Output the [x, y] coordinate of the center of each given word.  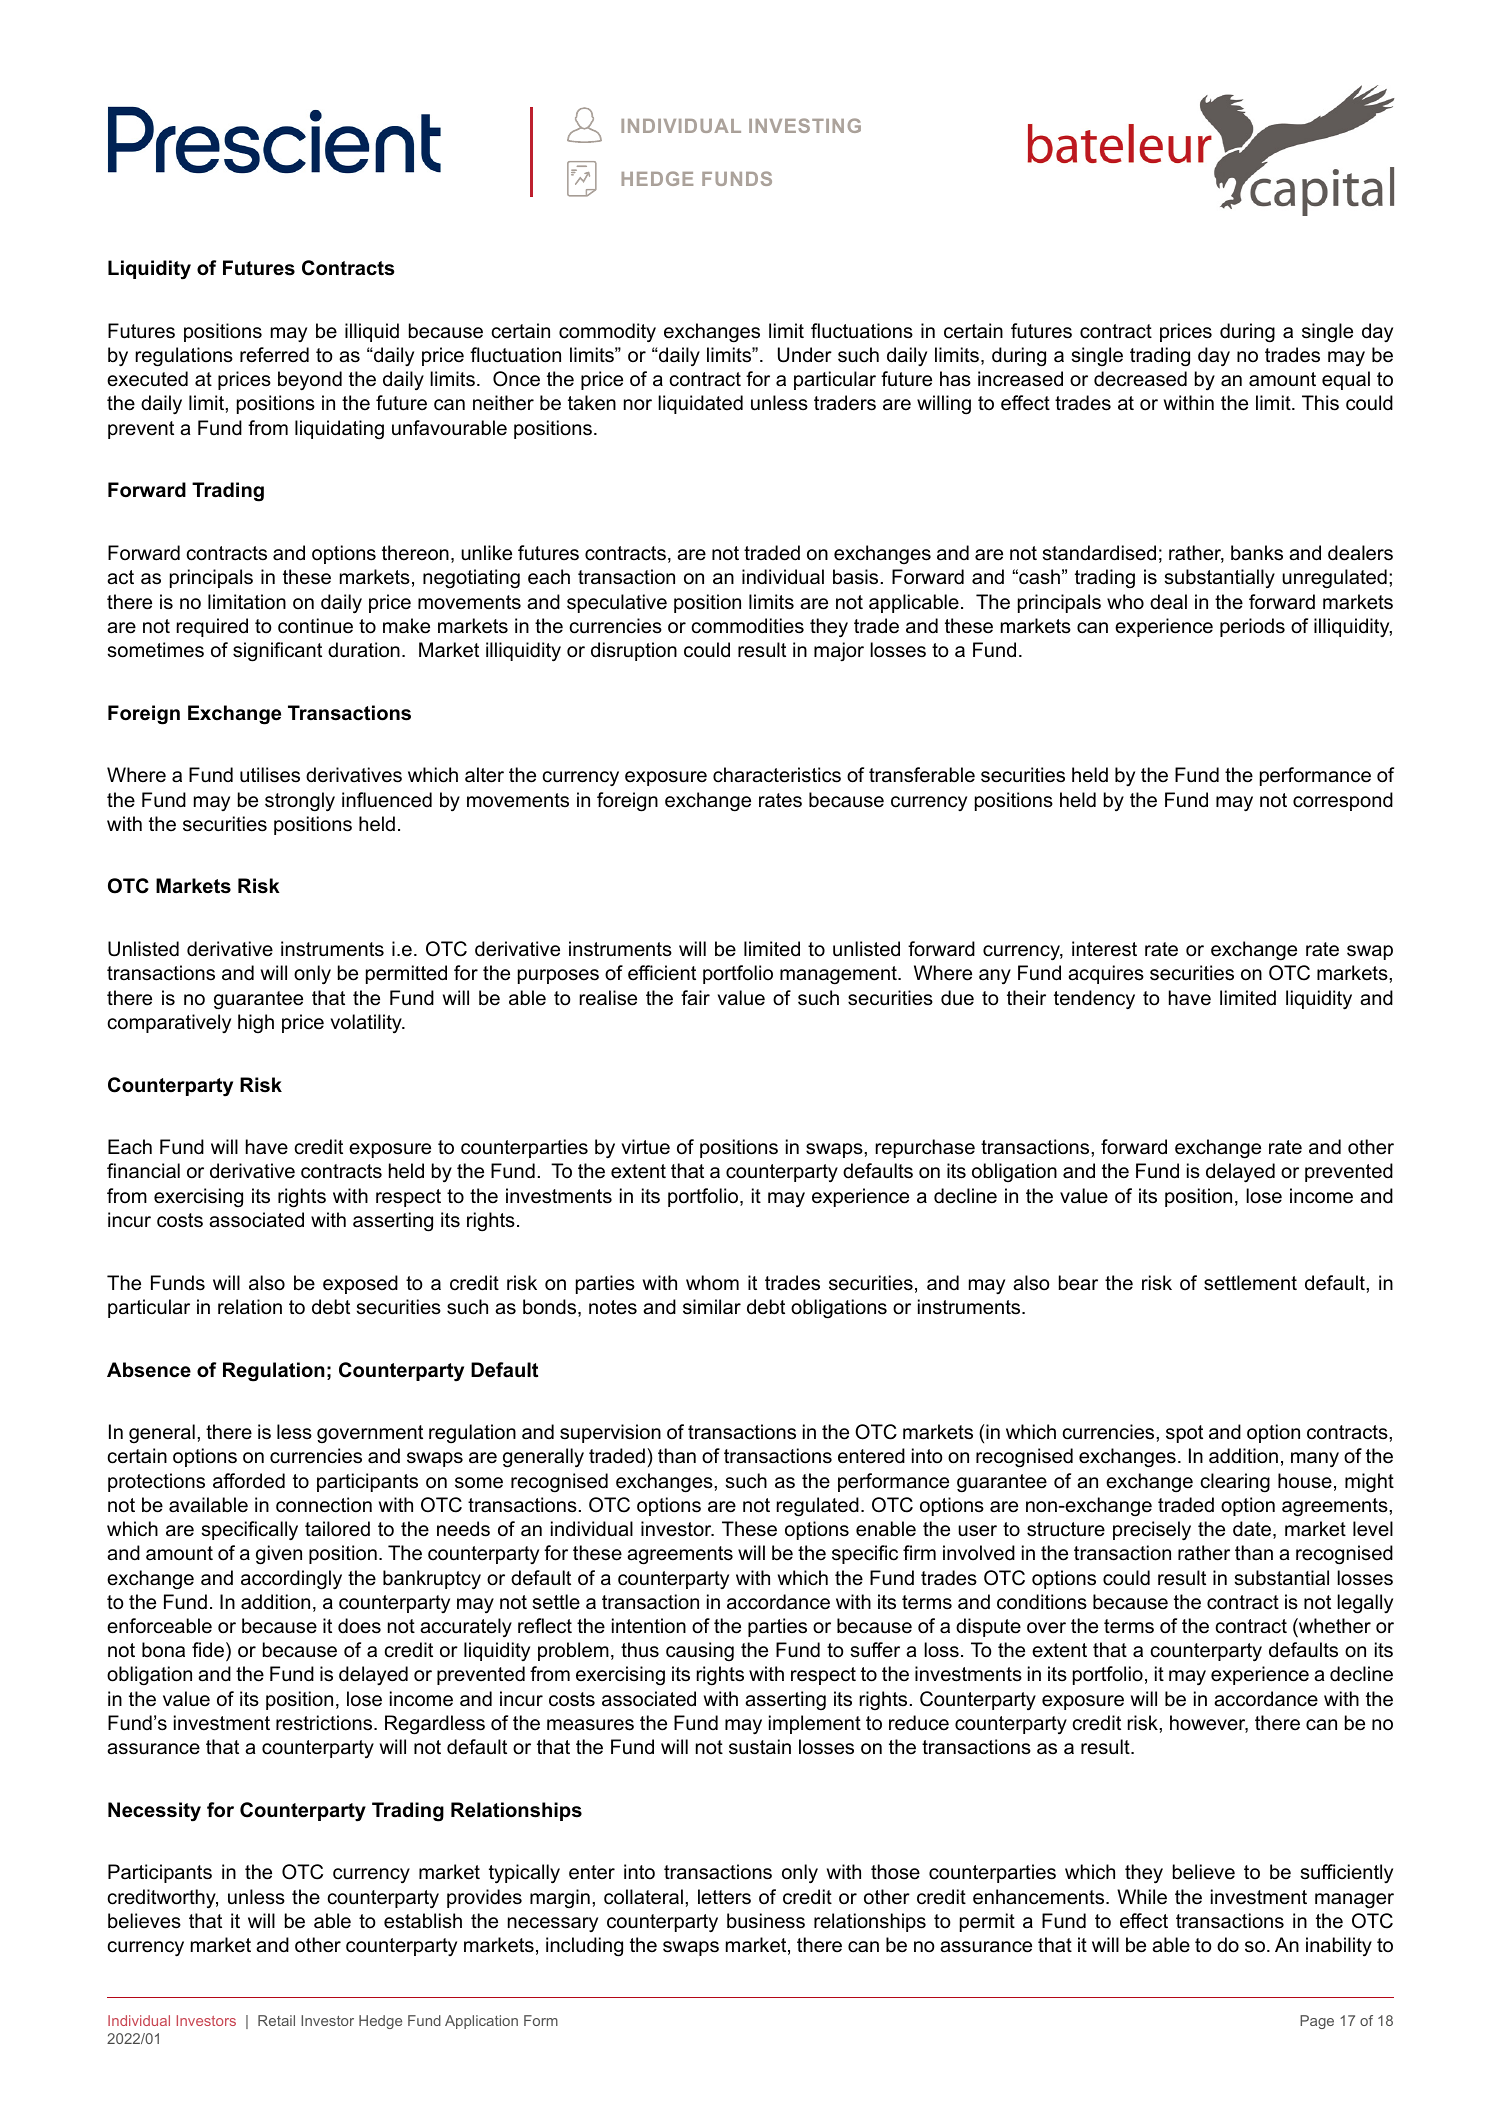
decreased [1140, 379]
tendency [1094, 999]
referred [274, 355]
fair [695, 998]
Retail [276, 2020]
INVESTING [805, 125]
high [256, 1023]
